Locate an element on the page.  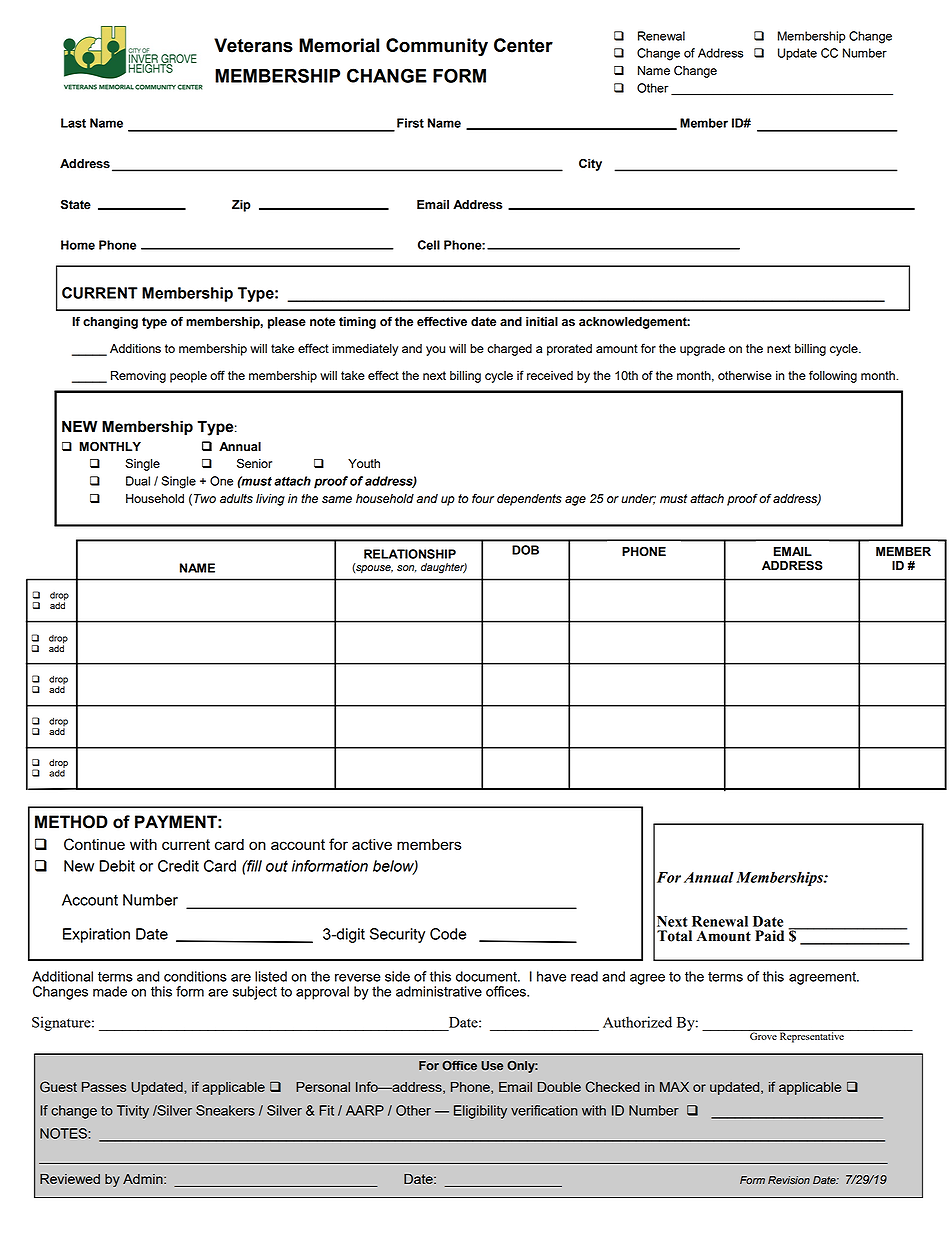
Eligibility is located at coordinates (480, 1112).
